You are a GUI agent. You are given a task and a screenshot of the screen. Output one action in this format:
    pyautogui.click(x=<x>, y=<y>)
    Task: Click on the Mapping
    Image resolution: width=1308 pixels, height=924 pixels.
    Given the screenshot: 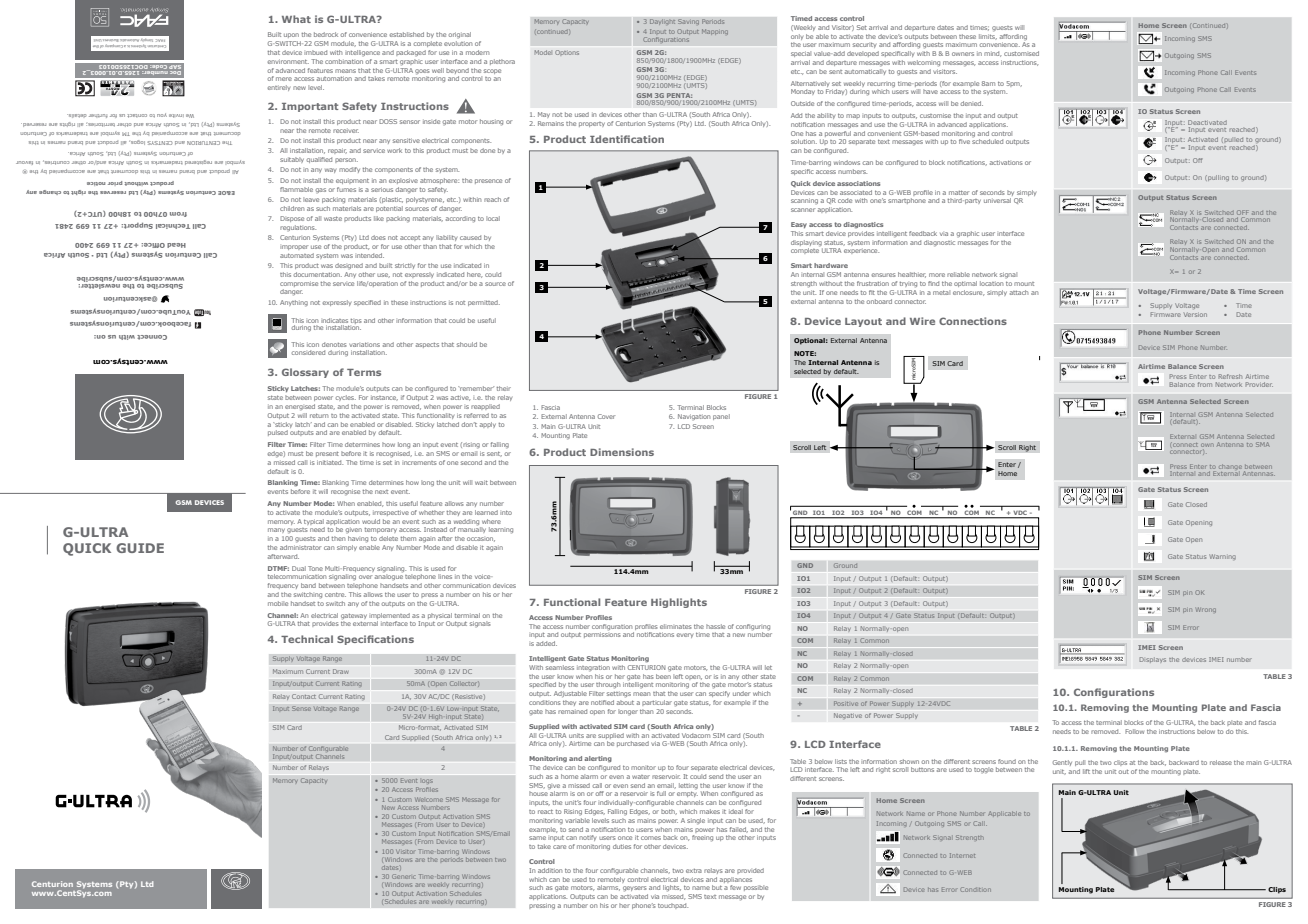 What is the action you would take?
    pyautogui.click(x=715, y=32)
